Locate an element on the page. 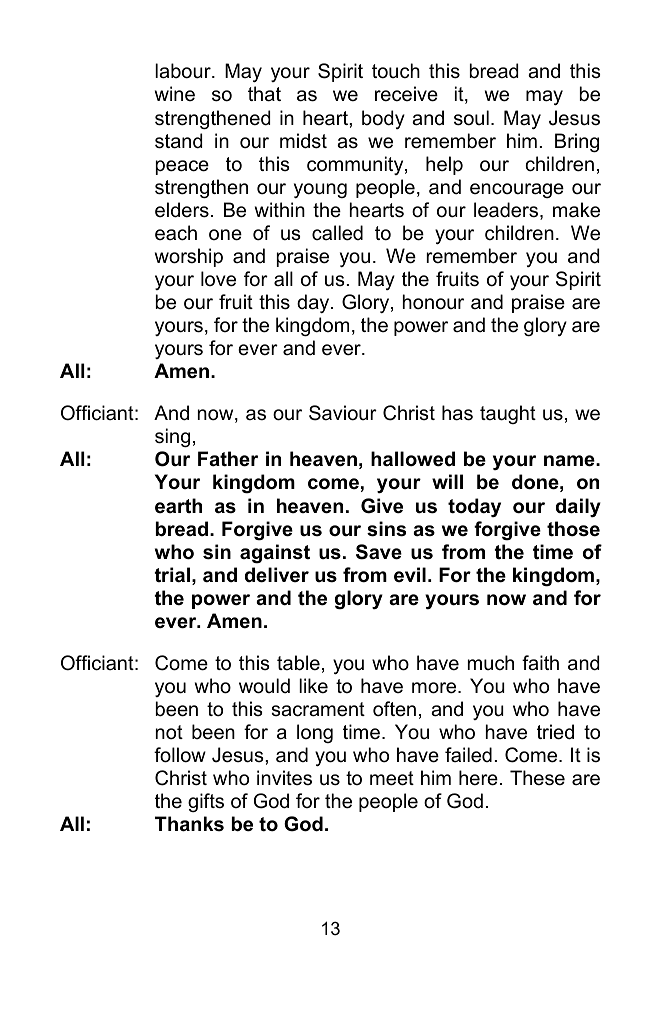 Image resolution: width=661 pixels, height=1022 pixels. called is located at coordinates (337, 233).
